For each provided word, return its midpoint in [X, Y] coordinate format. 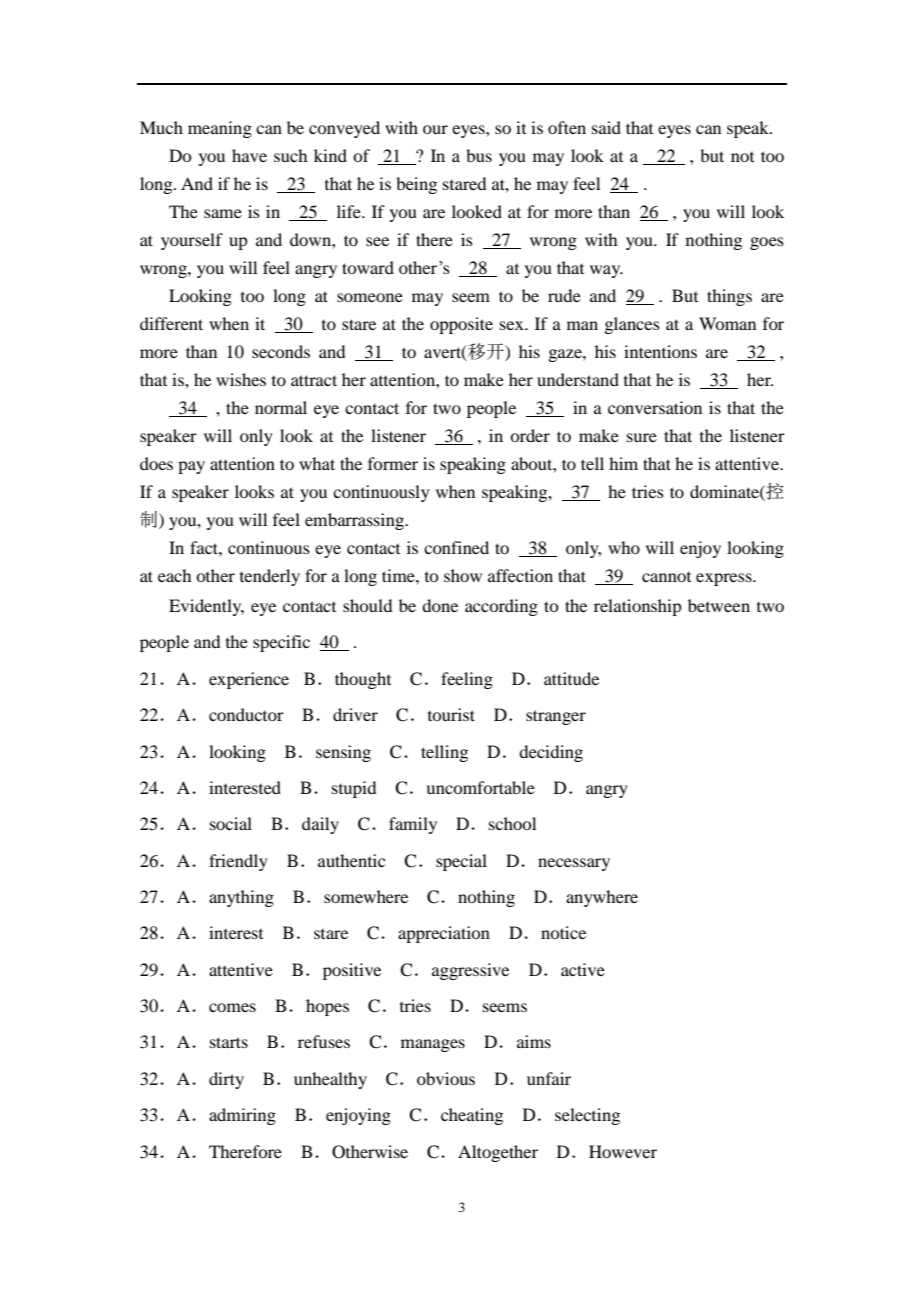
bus [479, 155]
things [729, 297]
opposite [461, 325]
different [171, 323]
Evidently [206, 607]
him [623, 463]
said [606, 127]
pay [191, 467]
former [393, 463]
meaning [220, 129]
